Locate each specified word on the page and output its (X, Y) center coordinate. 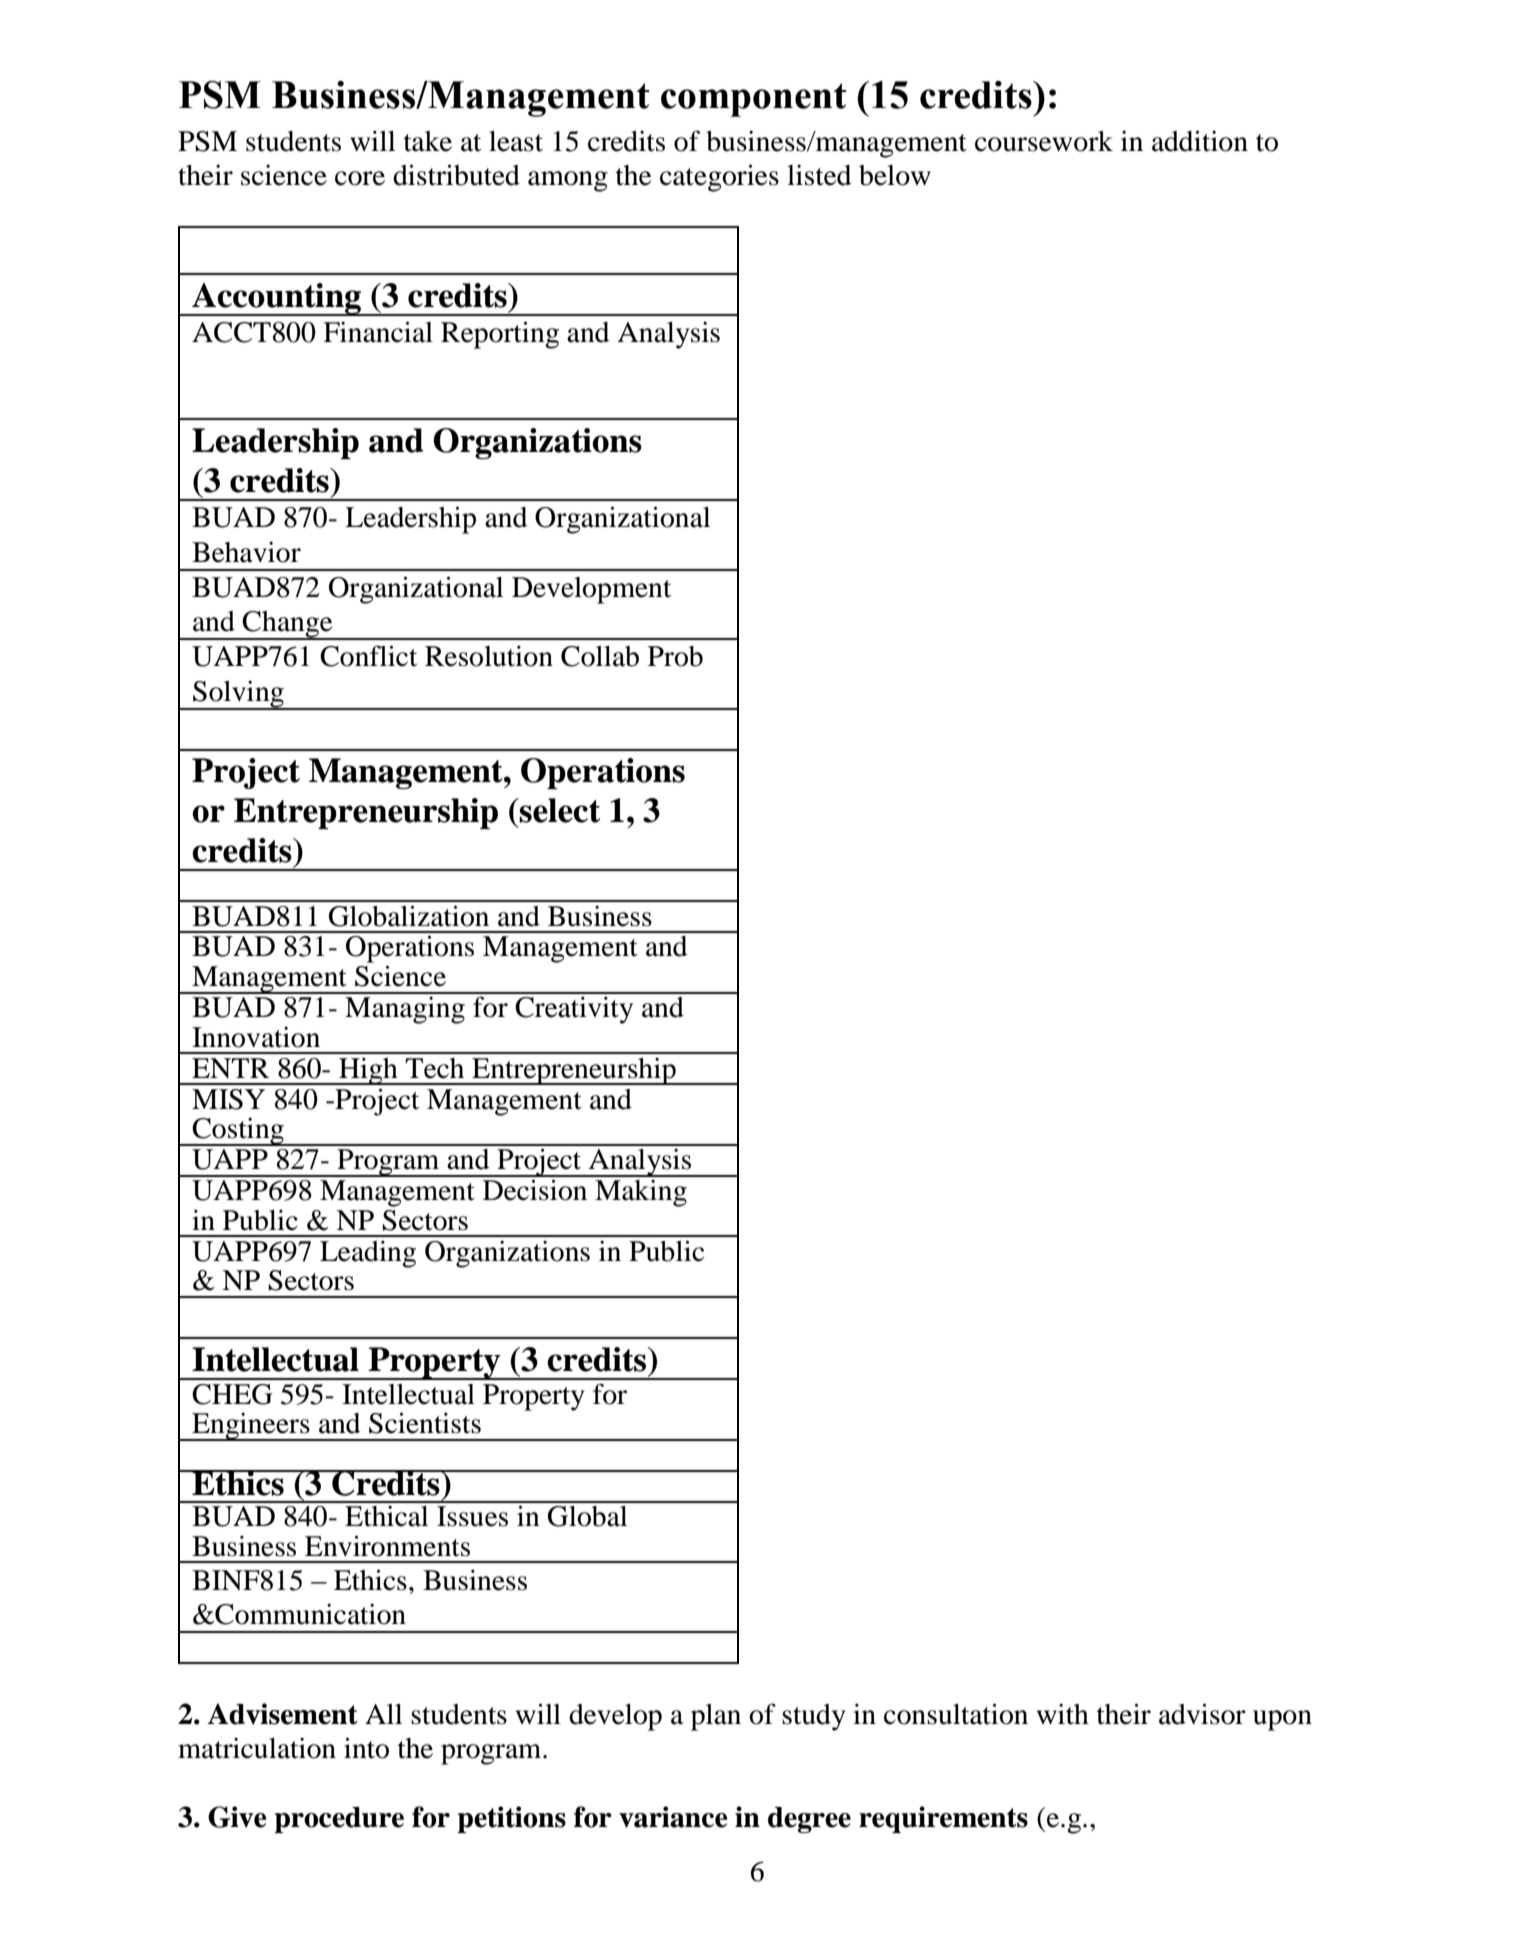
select (559, 810)
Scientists (425, 1423)
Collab (600, 656)
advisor (1202, 1714)
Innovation (256, 1037)
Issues (472, 1516)
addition (1200, 141)
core (360, 178)
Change (288, 625)
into (366, 1748)
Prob (675, 656)
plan (716, 1717)
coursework (1044, 141)
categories (719, 178)
